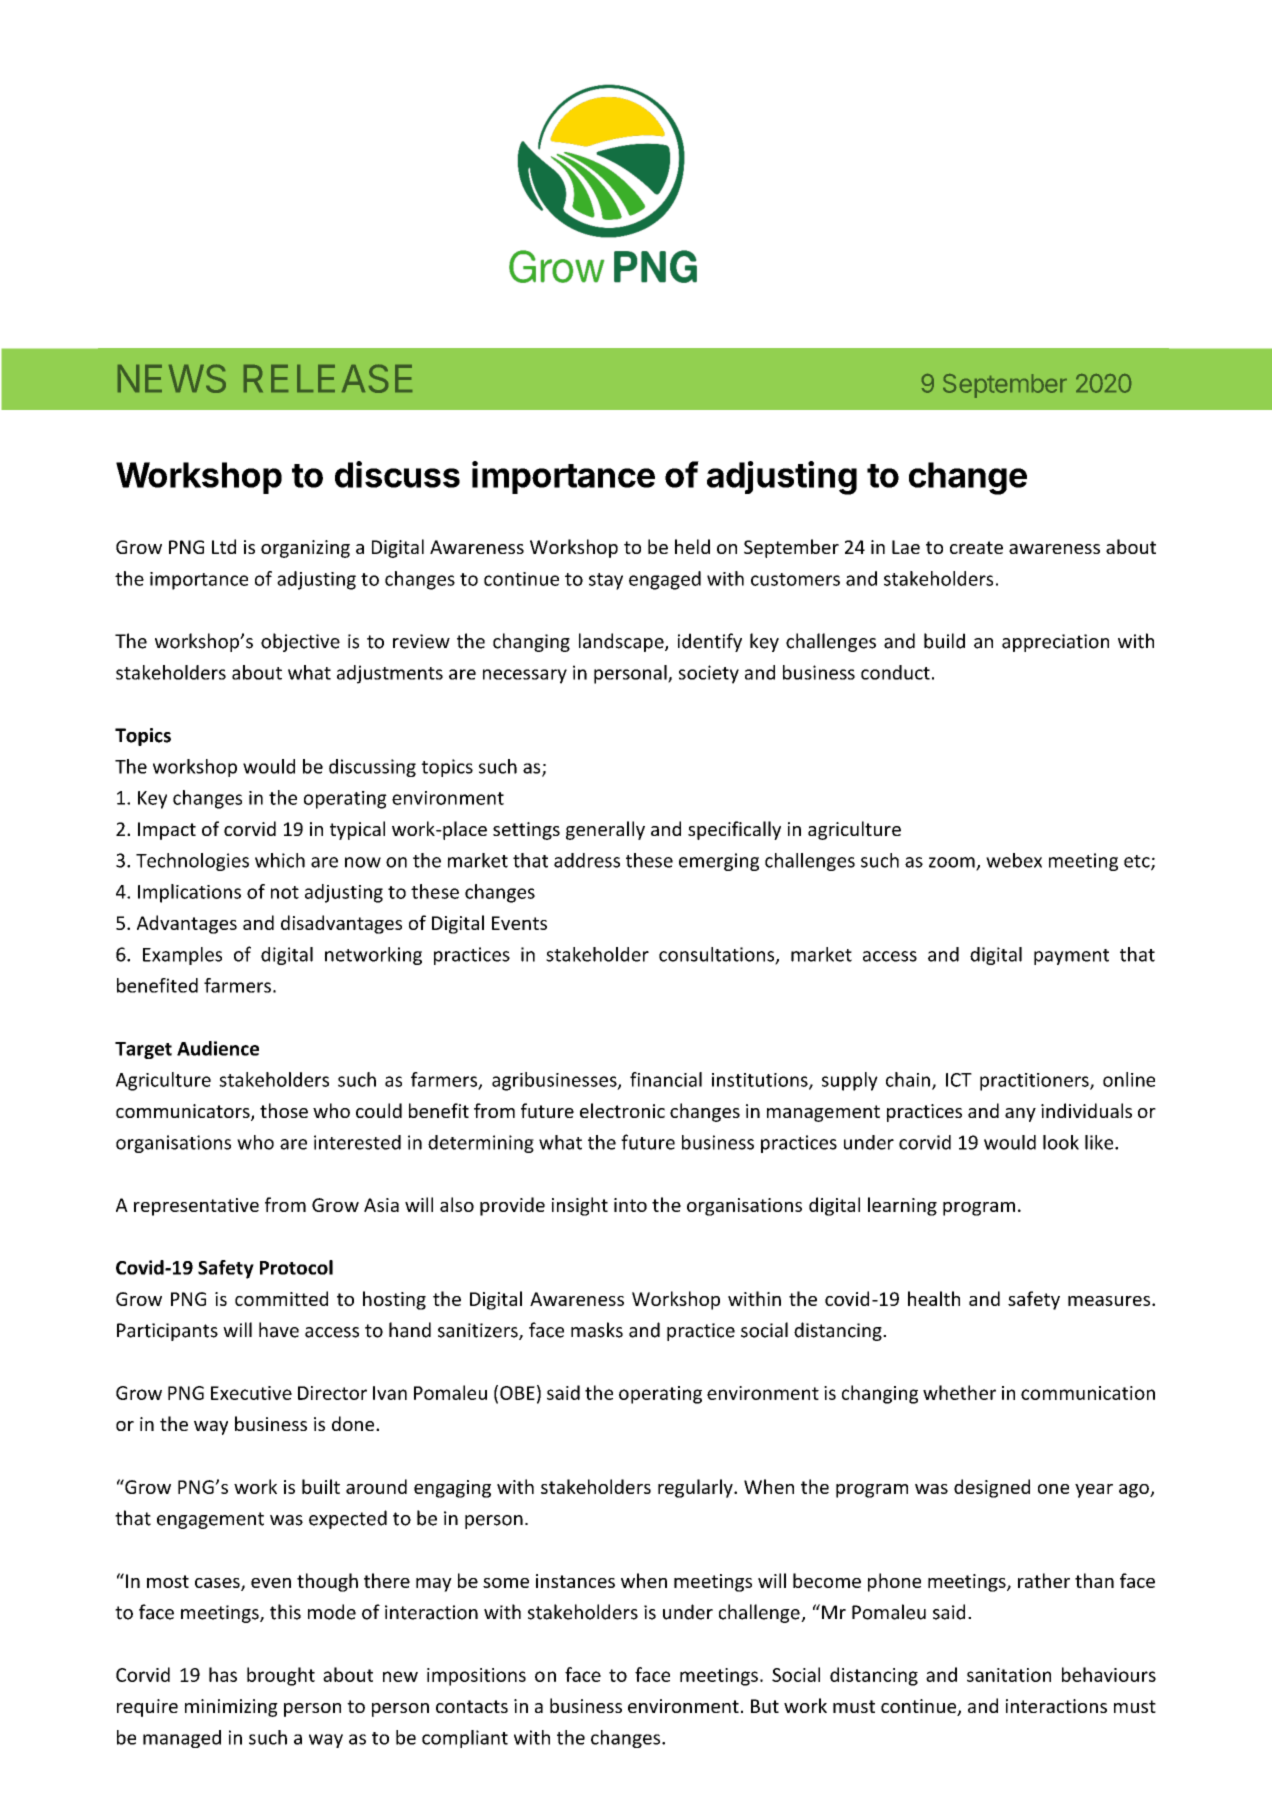  What do you see at coordinates (666, 1079) in the screenshot?
I see `financial` at bounding box center [666, 1079].
